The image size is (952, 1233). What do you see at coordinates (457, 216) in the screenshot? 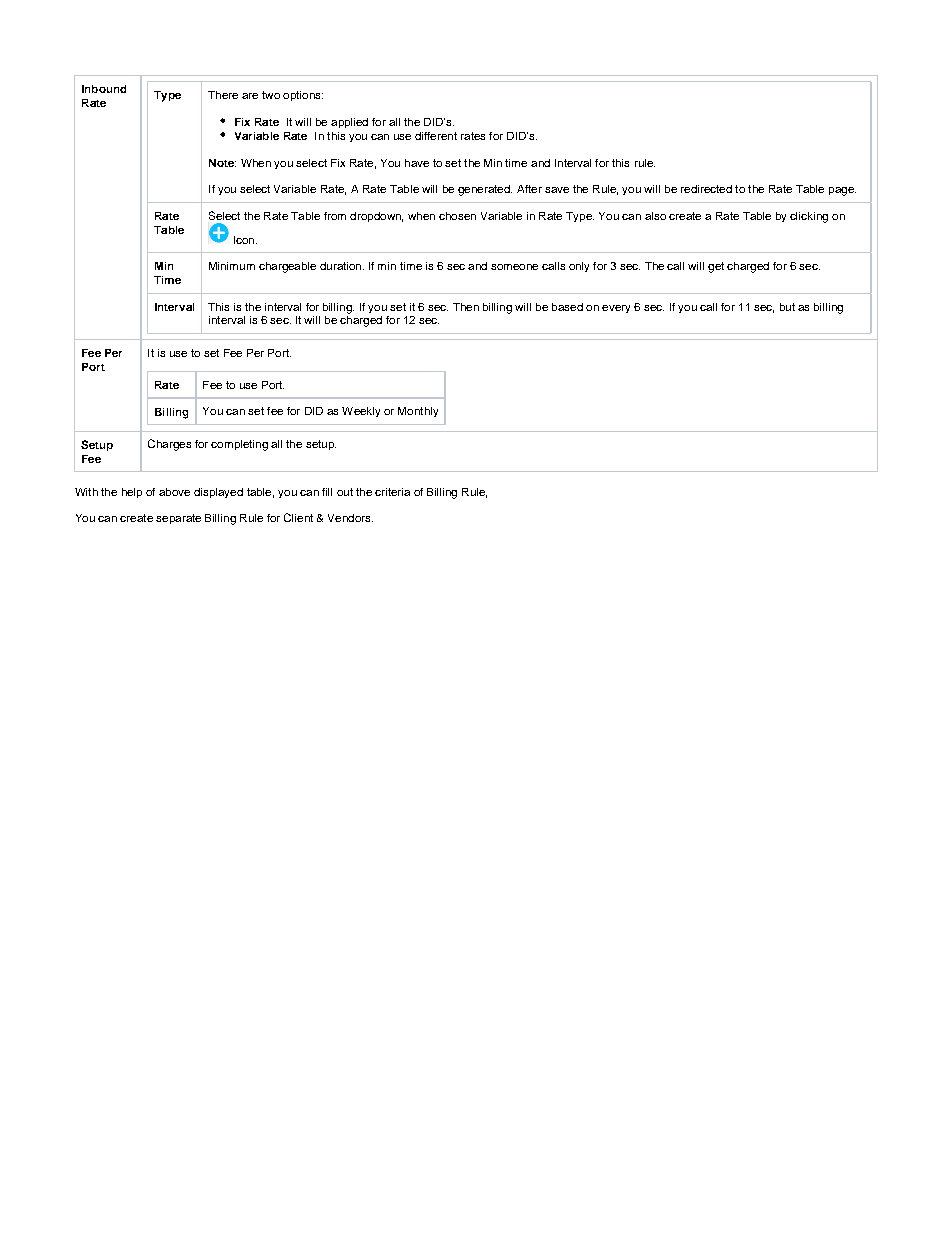
I see `chosen` at bounding box center [457, 216].
